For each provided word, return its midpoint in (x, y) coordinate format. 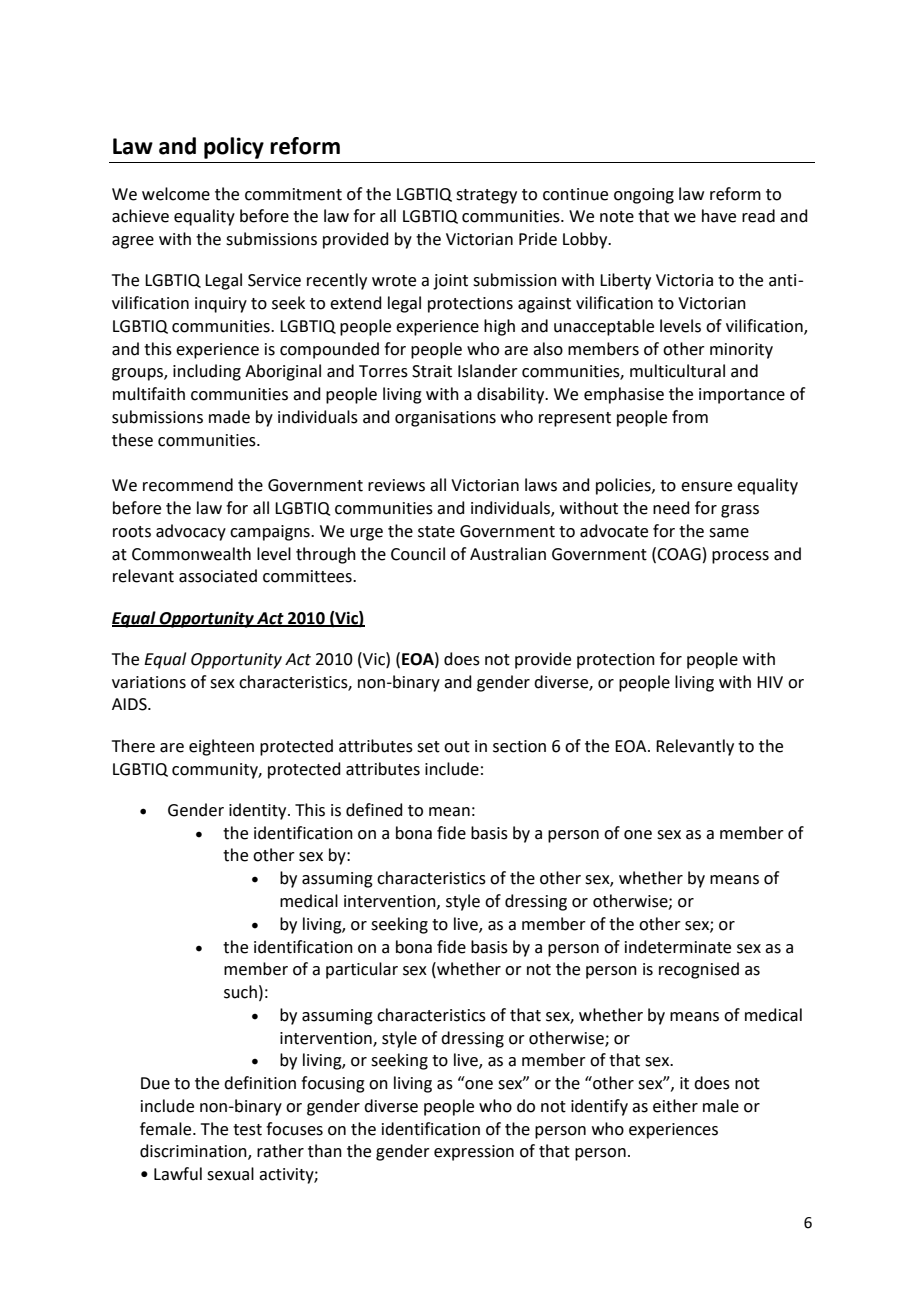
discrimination (194, 1152)
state (436, 532)
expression (474, 1153)
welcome (176, 194)
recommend (188, 485)
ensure (706, 487)
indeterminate (678, 947)
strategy (486, 196)
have (719, 216)
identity (259, 811)
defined (374, 810)
